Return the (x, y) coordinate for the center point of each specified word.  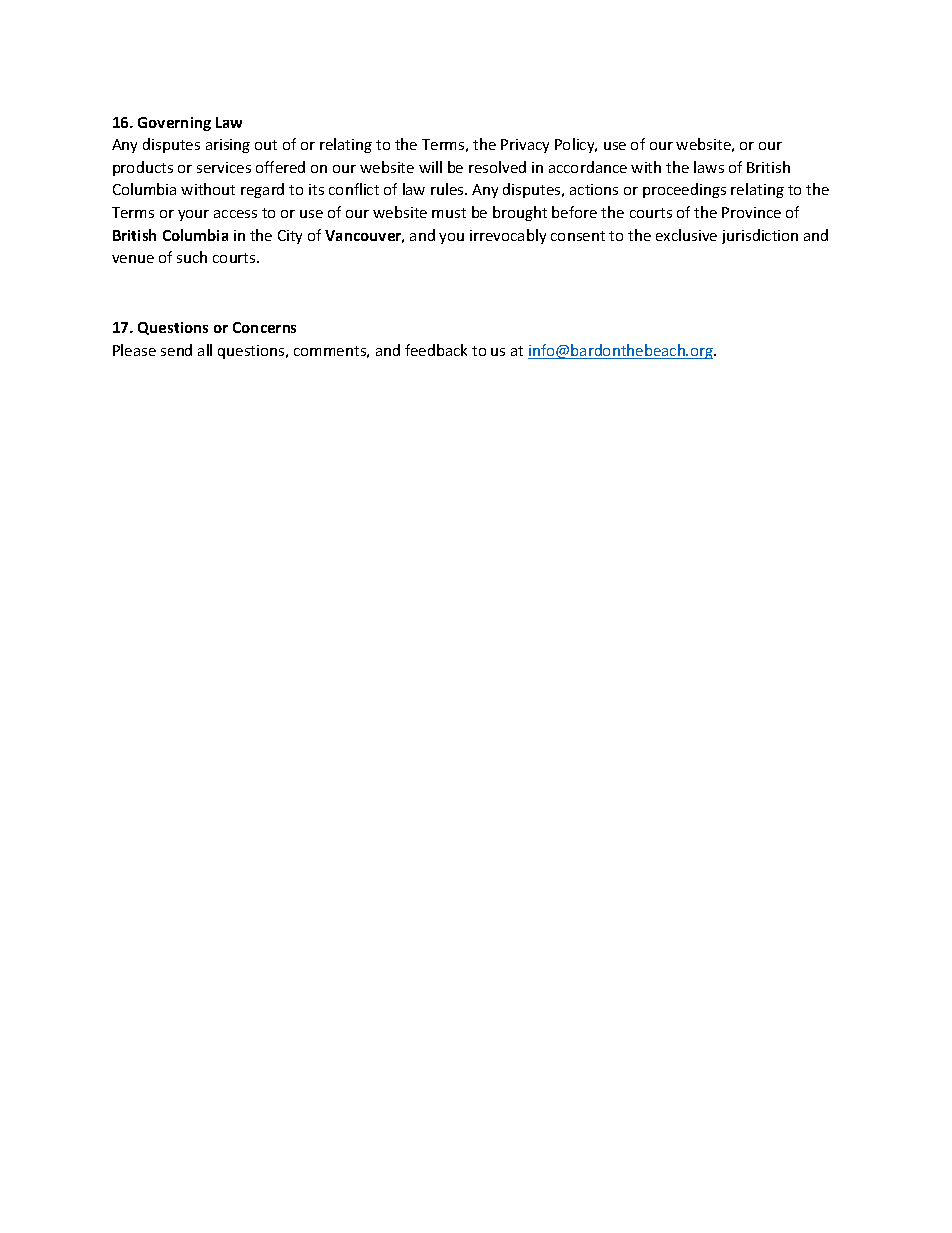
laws (709, 167)
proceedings (684, 190)
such (192, 257)
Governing (174, 124)
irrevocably (508, 236)
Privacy (525, 146)
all (205, 350)
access (235, 214)
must (449, 213)
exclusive (686, 235)
